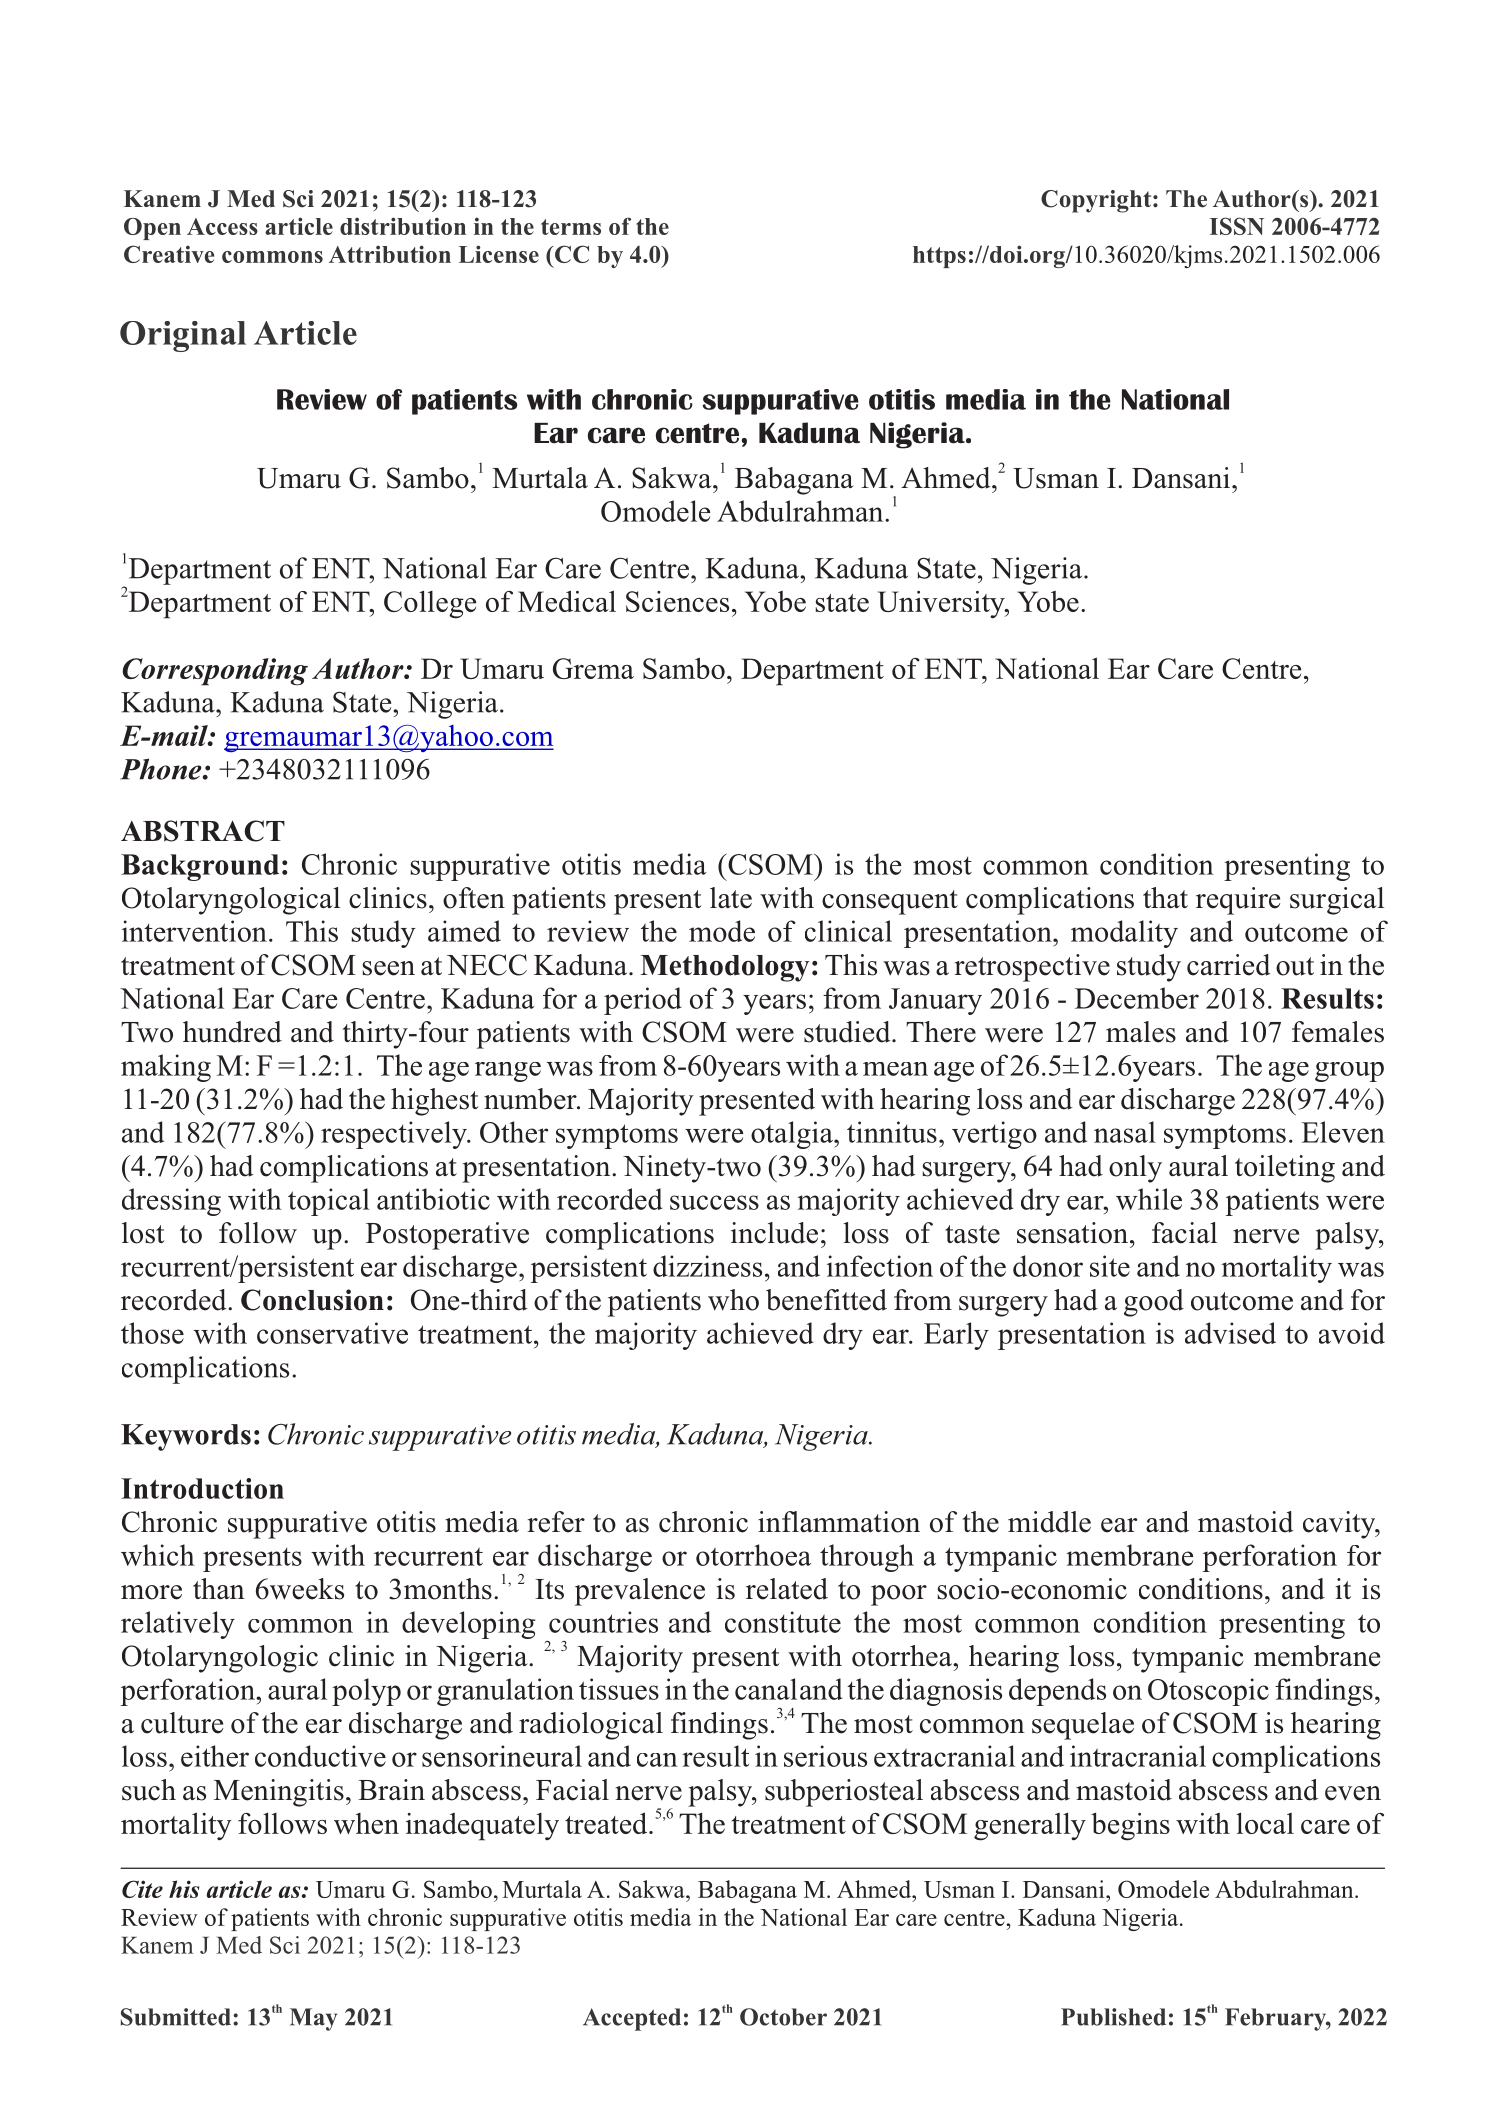  I want to click on inflammation, so click(839, 1522).
